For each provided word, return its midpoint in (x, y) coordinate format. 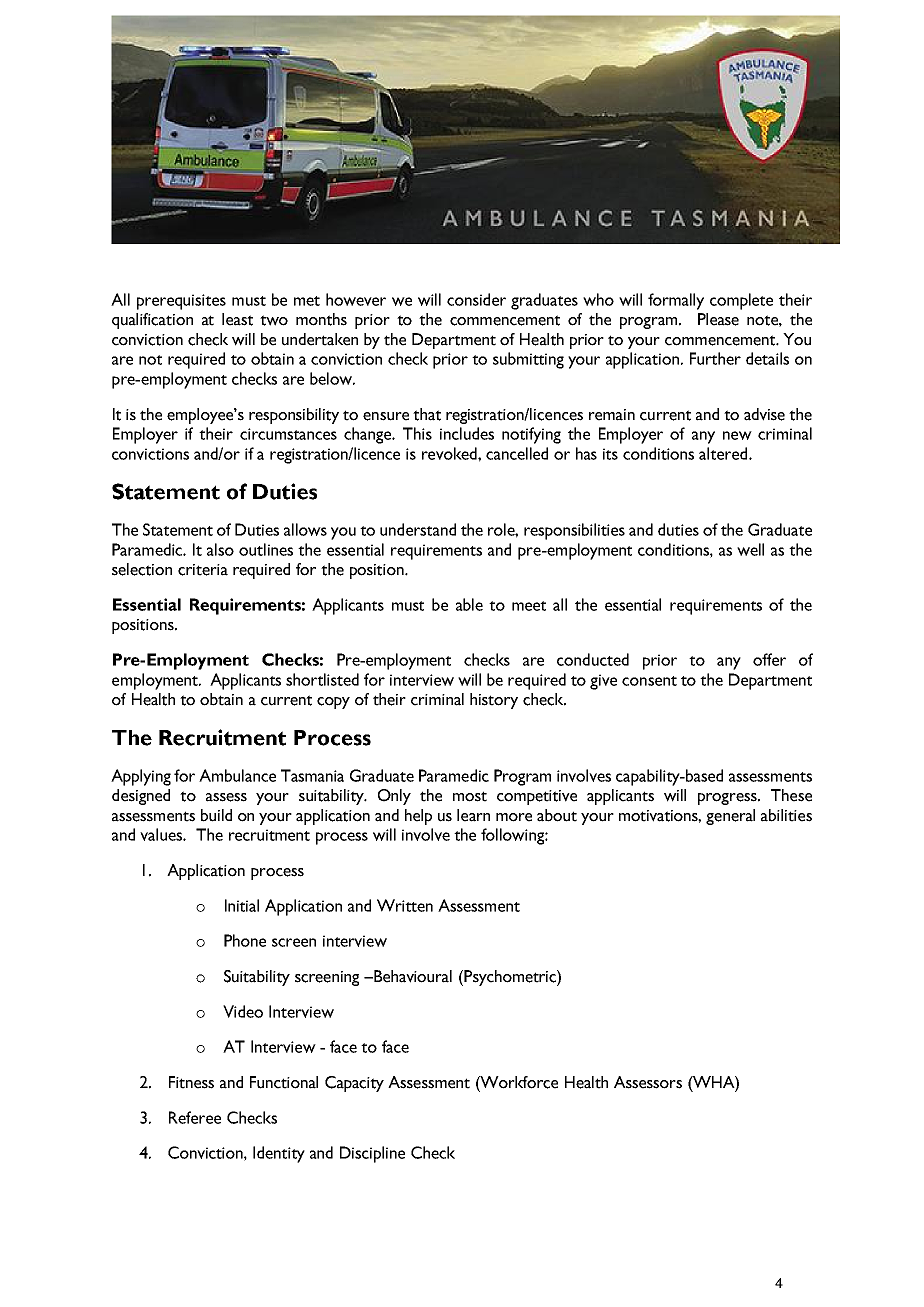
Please (718, 319)
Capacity (354, 1084)
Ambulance (237, 775)
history (494, 701)
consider (476, 299)
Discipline (372, 1154)
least (237, 319)
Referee (195, 1117)
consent (649, 681)
